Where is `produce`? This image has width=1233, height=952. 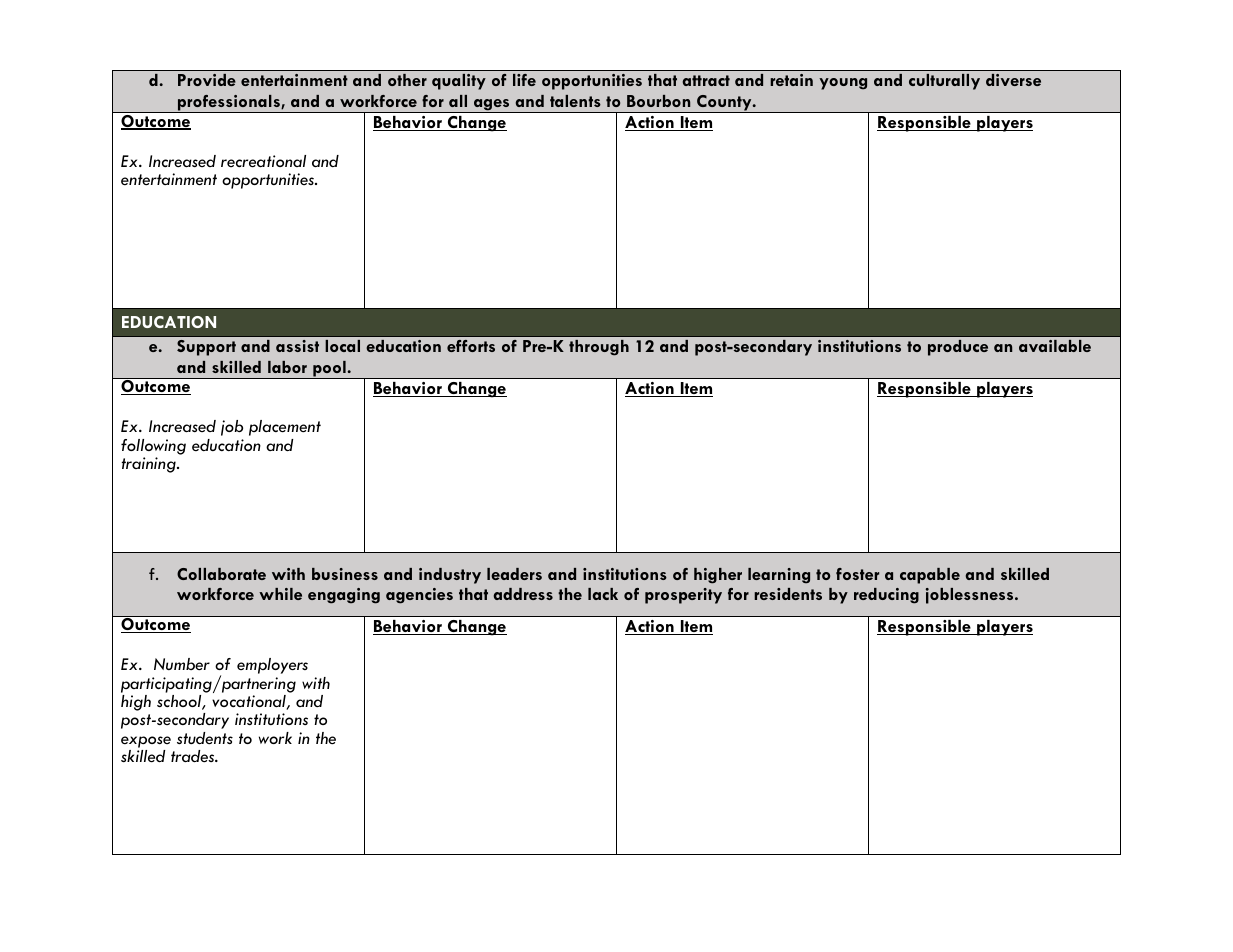 produce is located at coordinates (958, 348).
